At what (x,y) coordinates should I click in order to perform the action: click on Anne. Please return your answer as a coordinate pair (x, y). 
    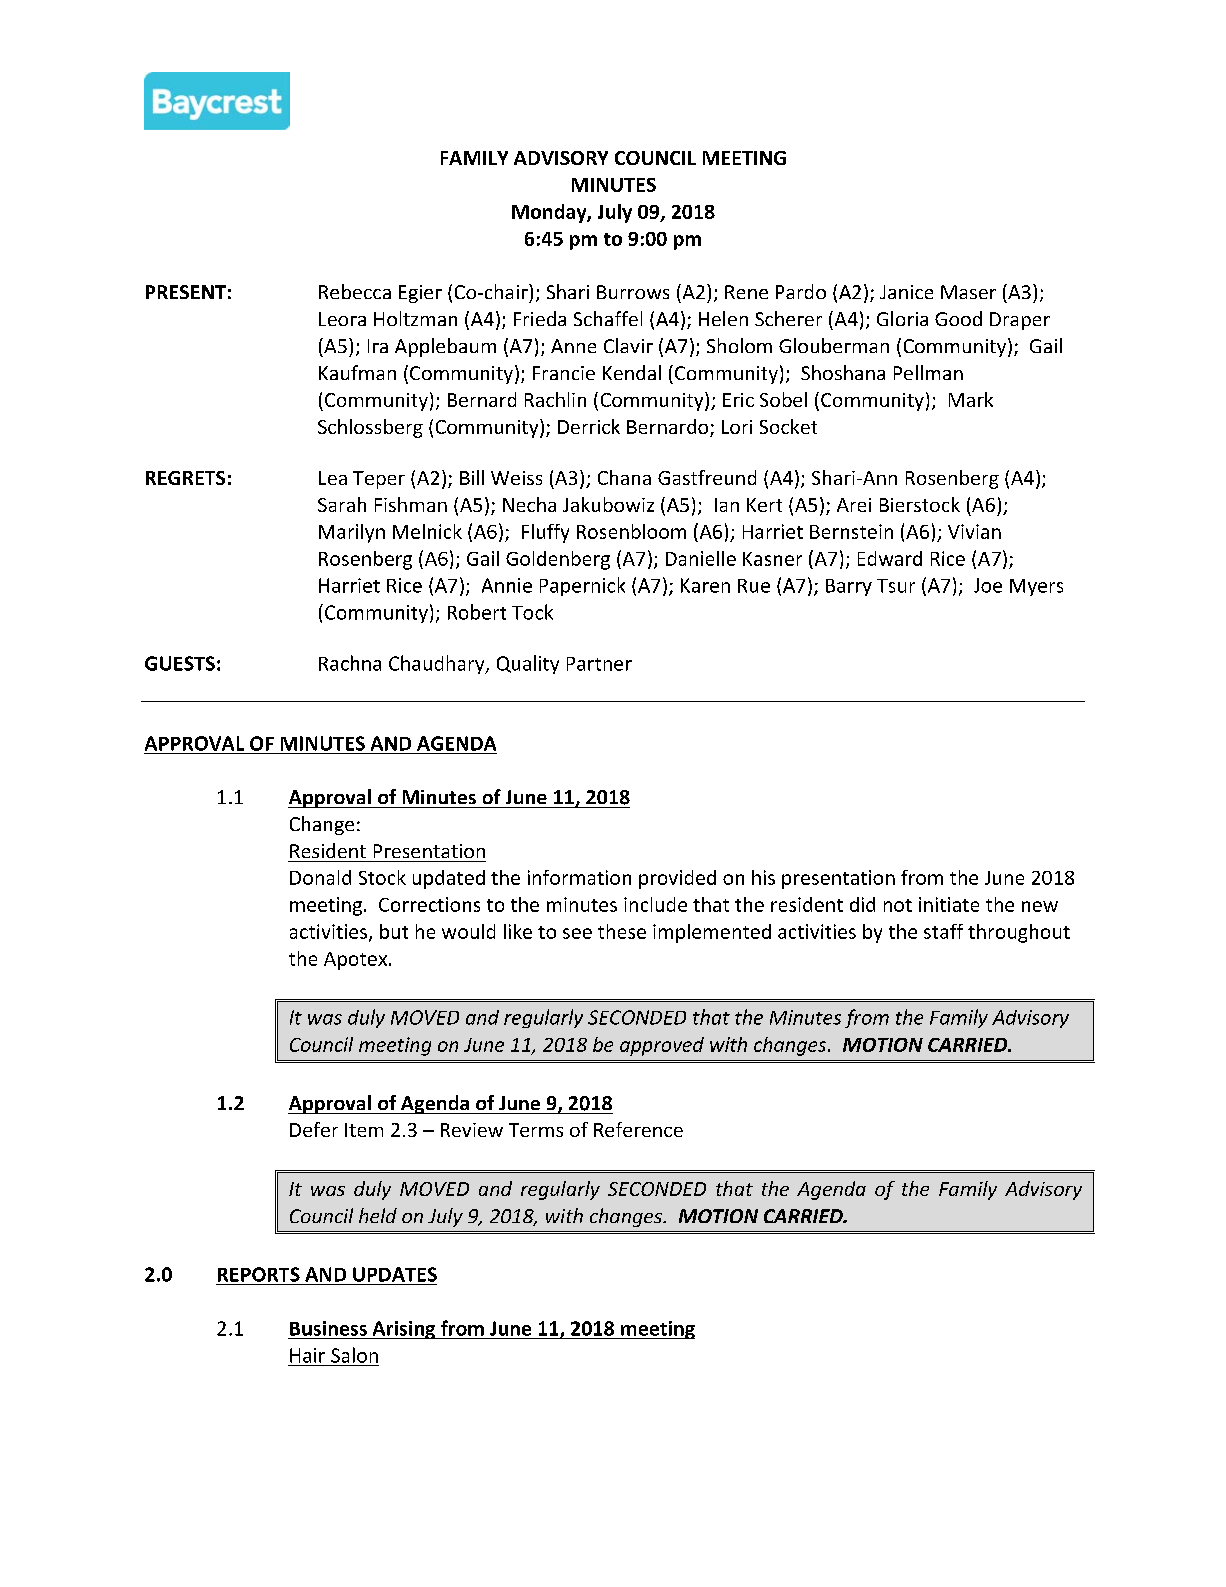
    Looking at the image, I should click on (573, 346).
